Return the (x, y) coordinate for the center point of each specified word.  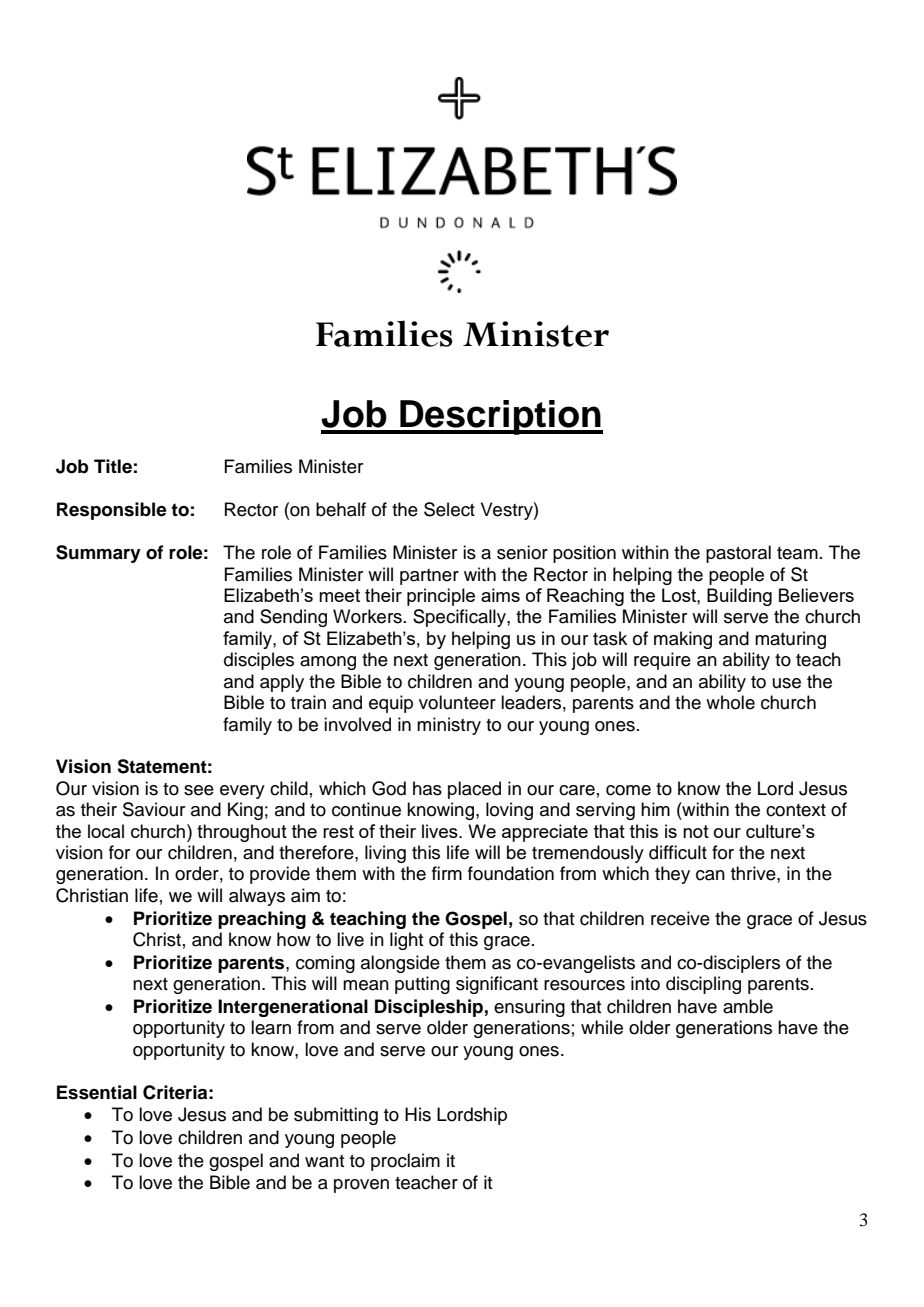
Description (500, 417)
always (257, 897)
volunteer (457, 702)
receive (680, 918)
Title (113, 466)
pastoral (738, 554)
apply (282, 683)
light (406, 941)
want (324, 1161)
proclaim (405, 1162)
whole (730, 702)
